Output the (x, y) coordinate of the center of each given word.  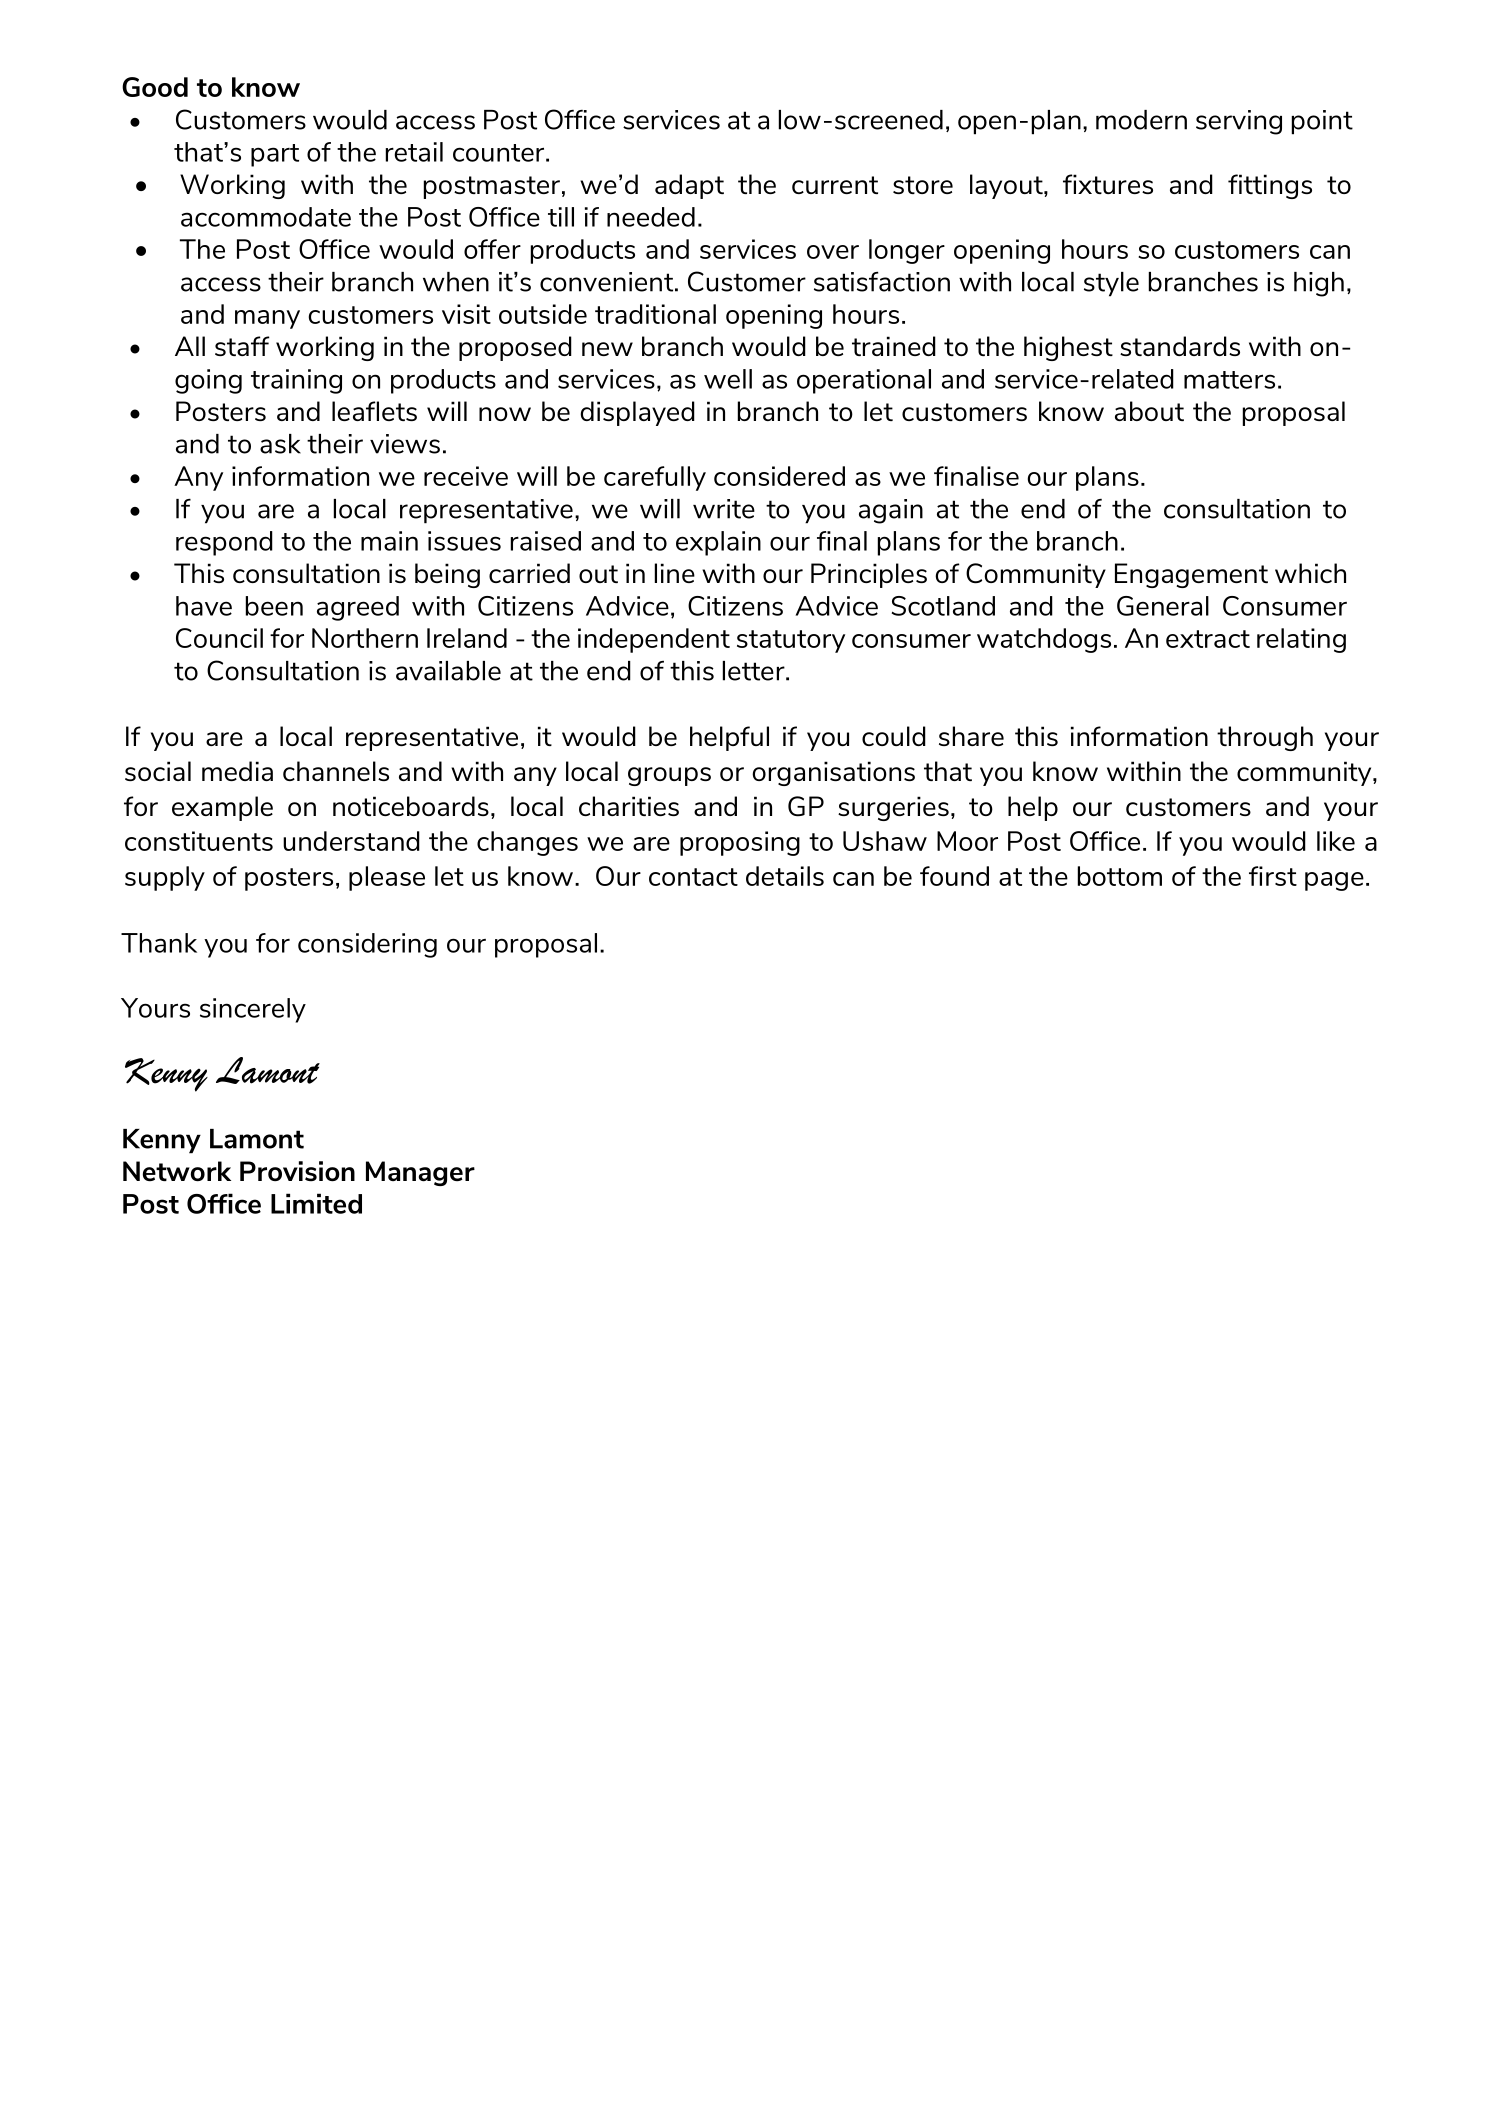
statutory (791, 641)
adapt (689, 186)
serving (1239, 122)
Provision (297, 1171)
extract (1208, 639)
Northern (365, 638)
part (275, 155)
